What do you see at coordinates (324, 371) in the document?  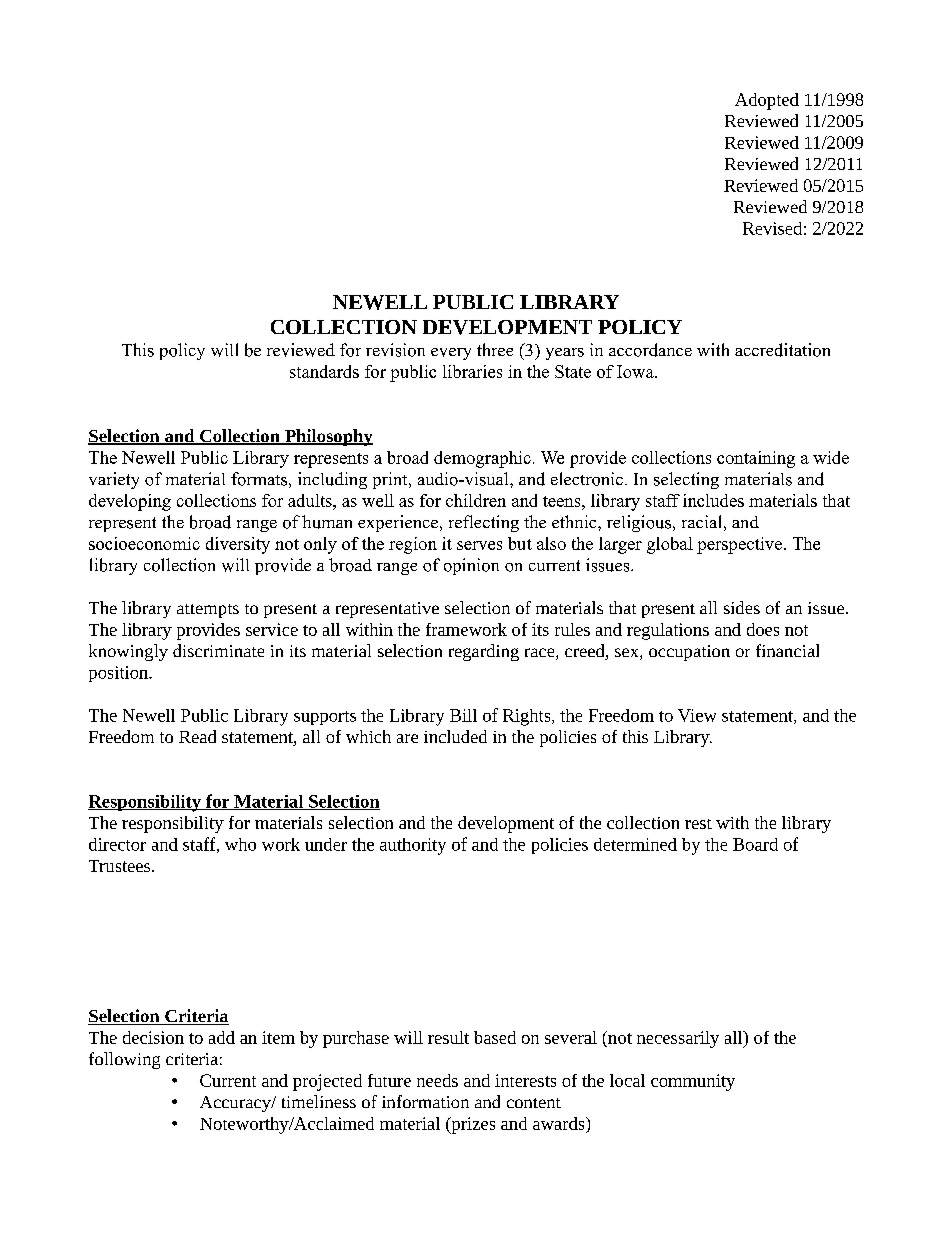 I see `standards` at bounding box center [324, 371].
